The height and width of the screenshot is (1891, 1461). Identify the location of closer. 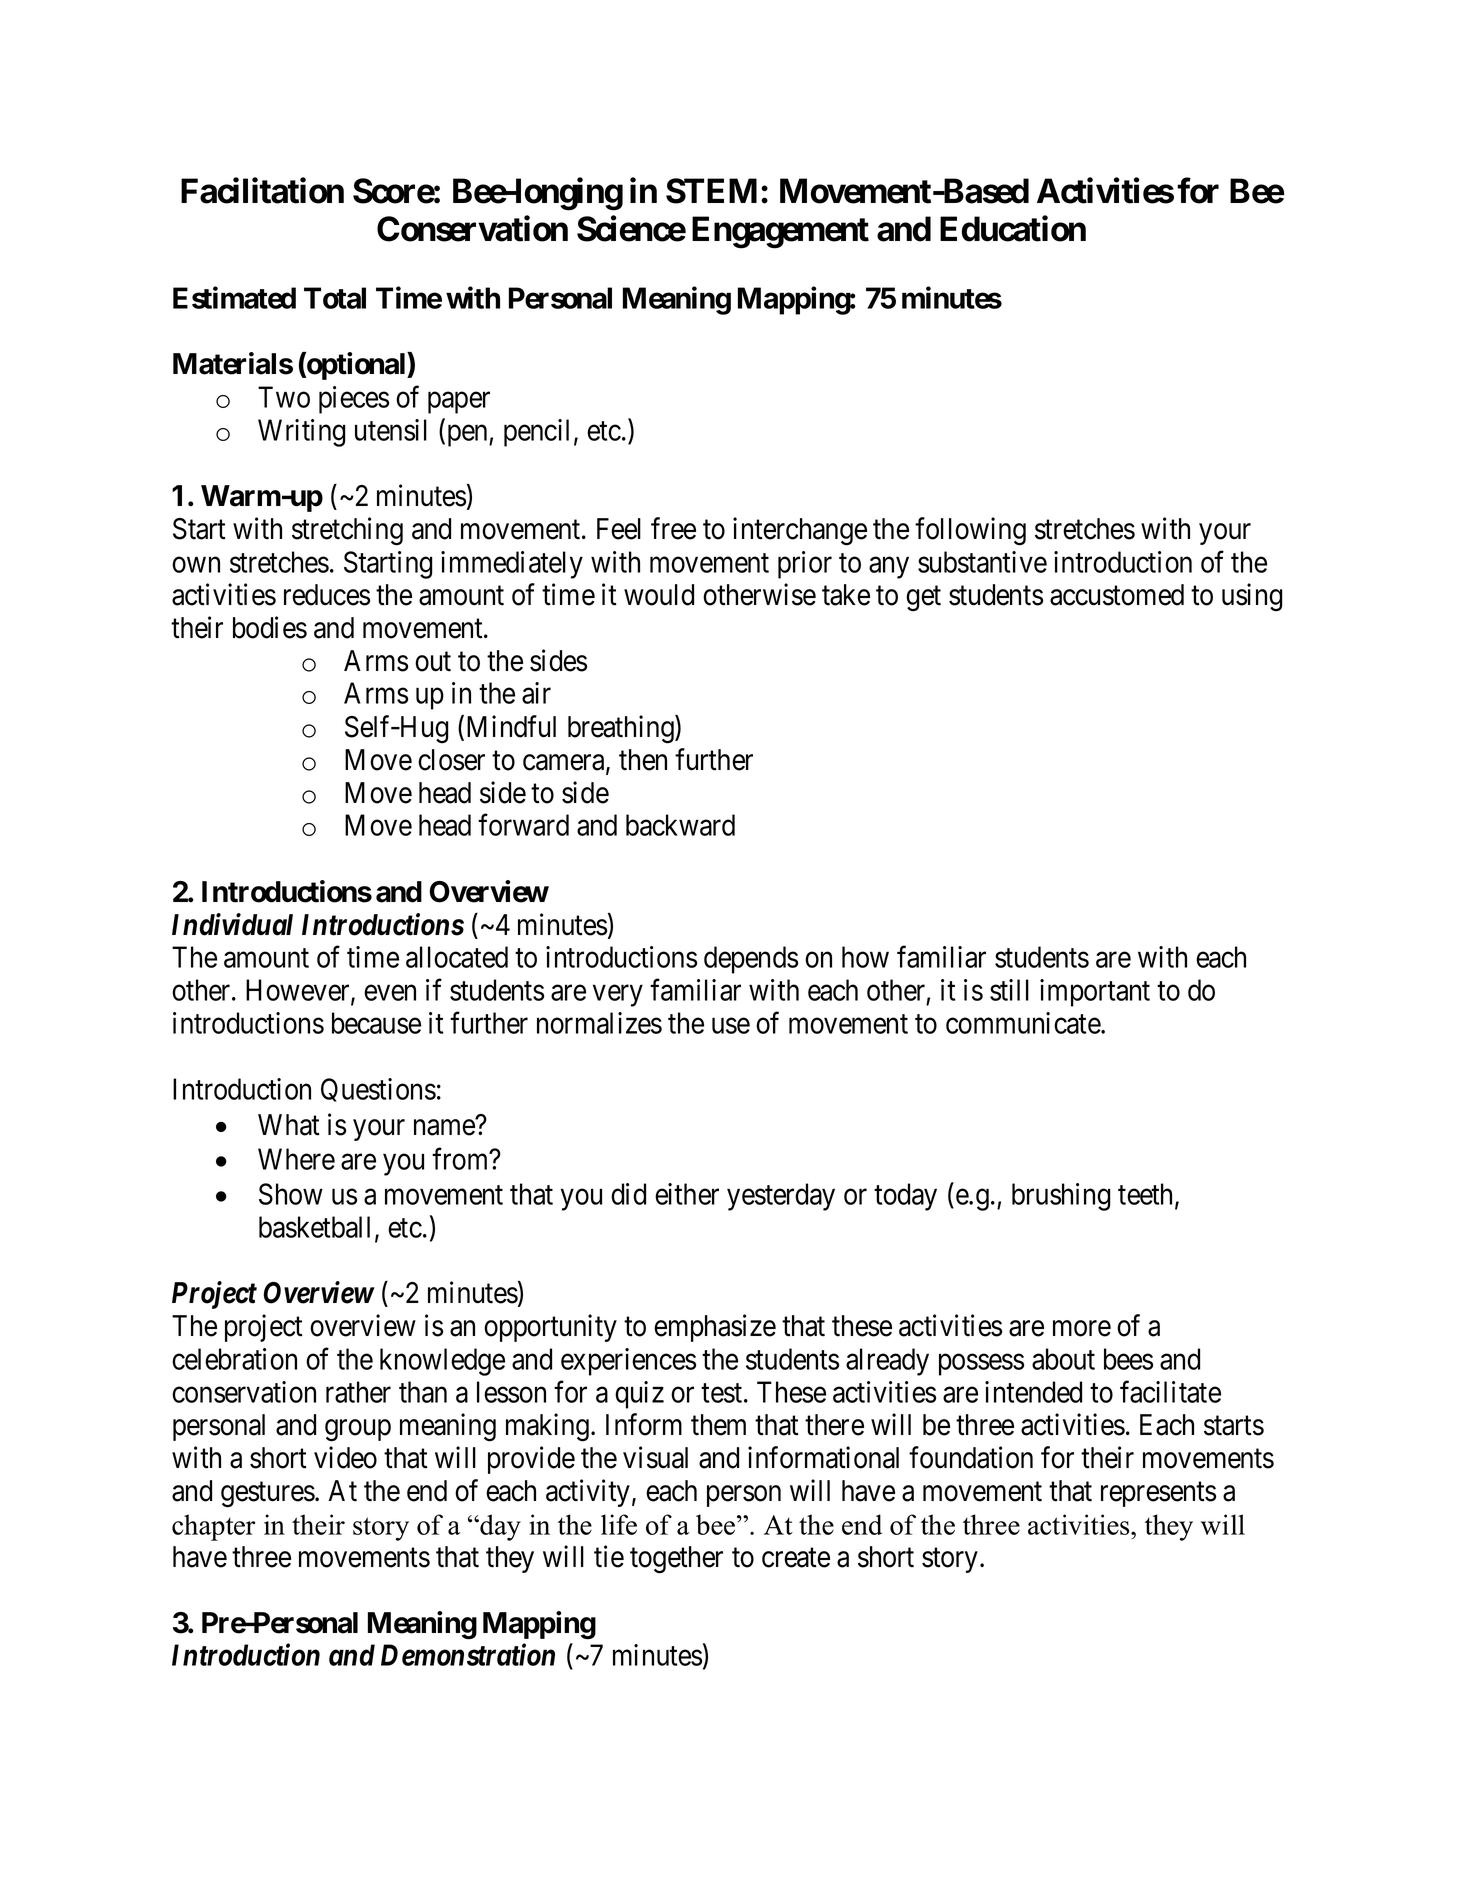
(451, 760).
